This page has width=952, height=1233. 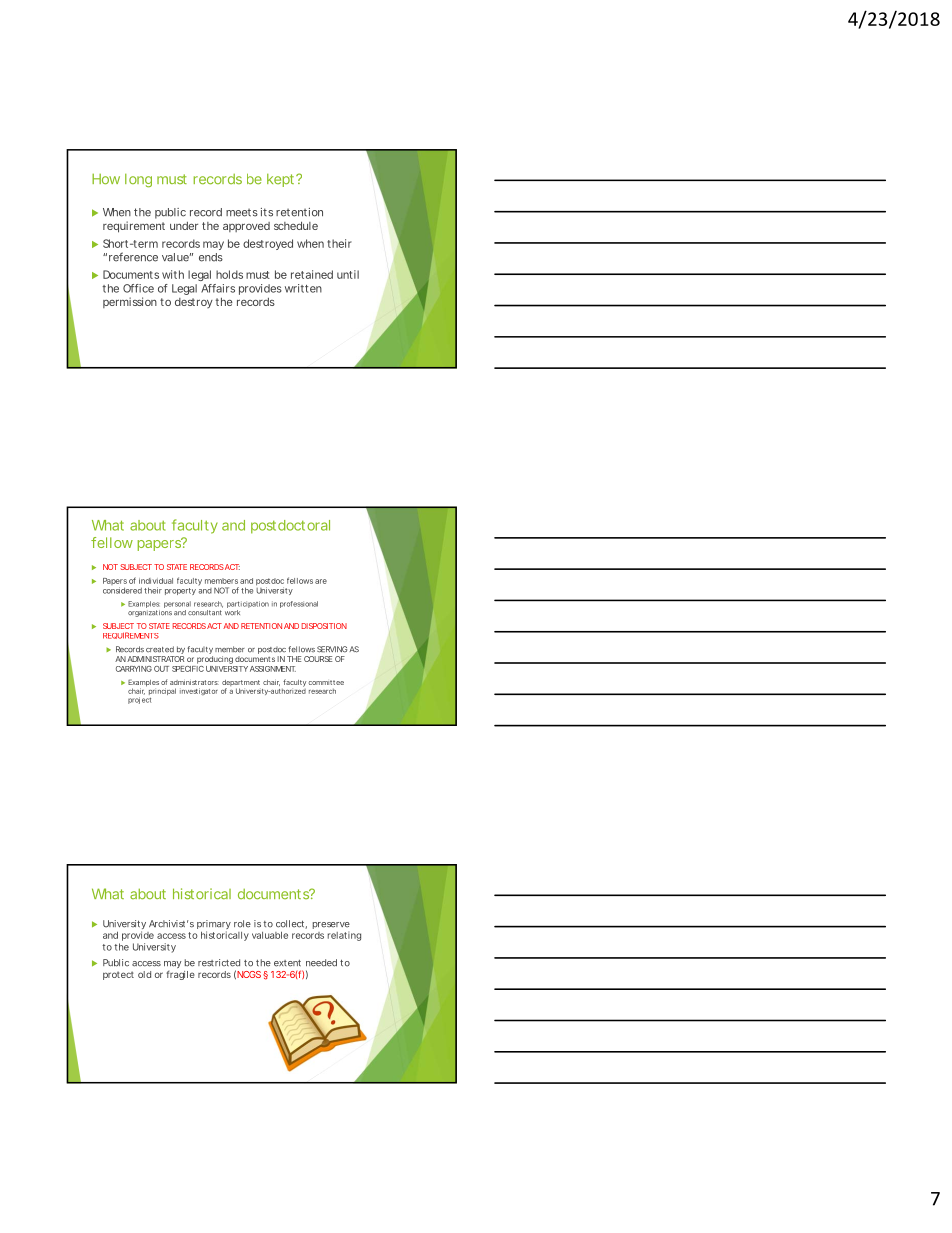 What do you see at coordinates (248, 606) in the page?
I see `participation` at bounding box center [248, 606].
